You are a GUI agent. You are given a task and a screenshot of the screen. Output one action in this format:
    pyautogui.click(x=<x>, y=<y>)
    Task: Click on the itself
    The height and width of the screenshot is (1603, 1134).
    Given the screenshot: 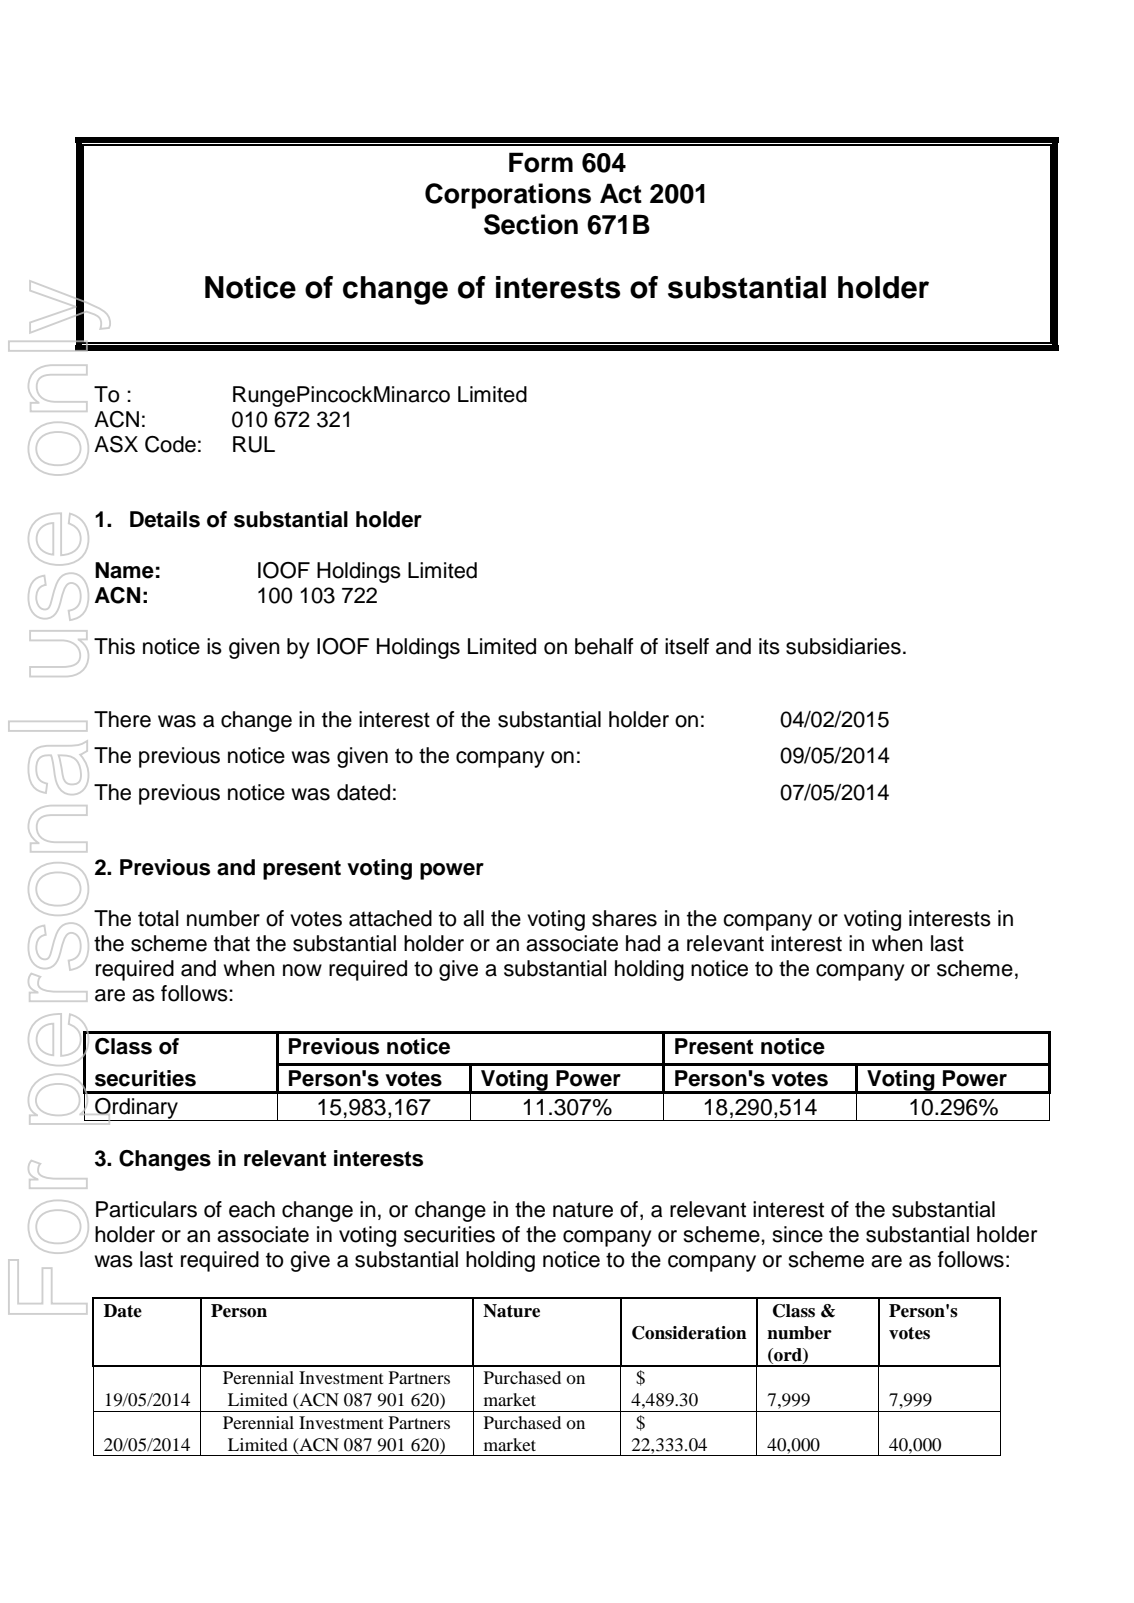 What is the action you would take?
    pyautogui.click(x=687, y=646)
